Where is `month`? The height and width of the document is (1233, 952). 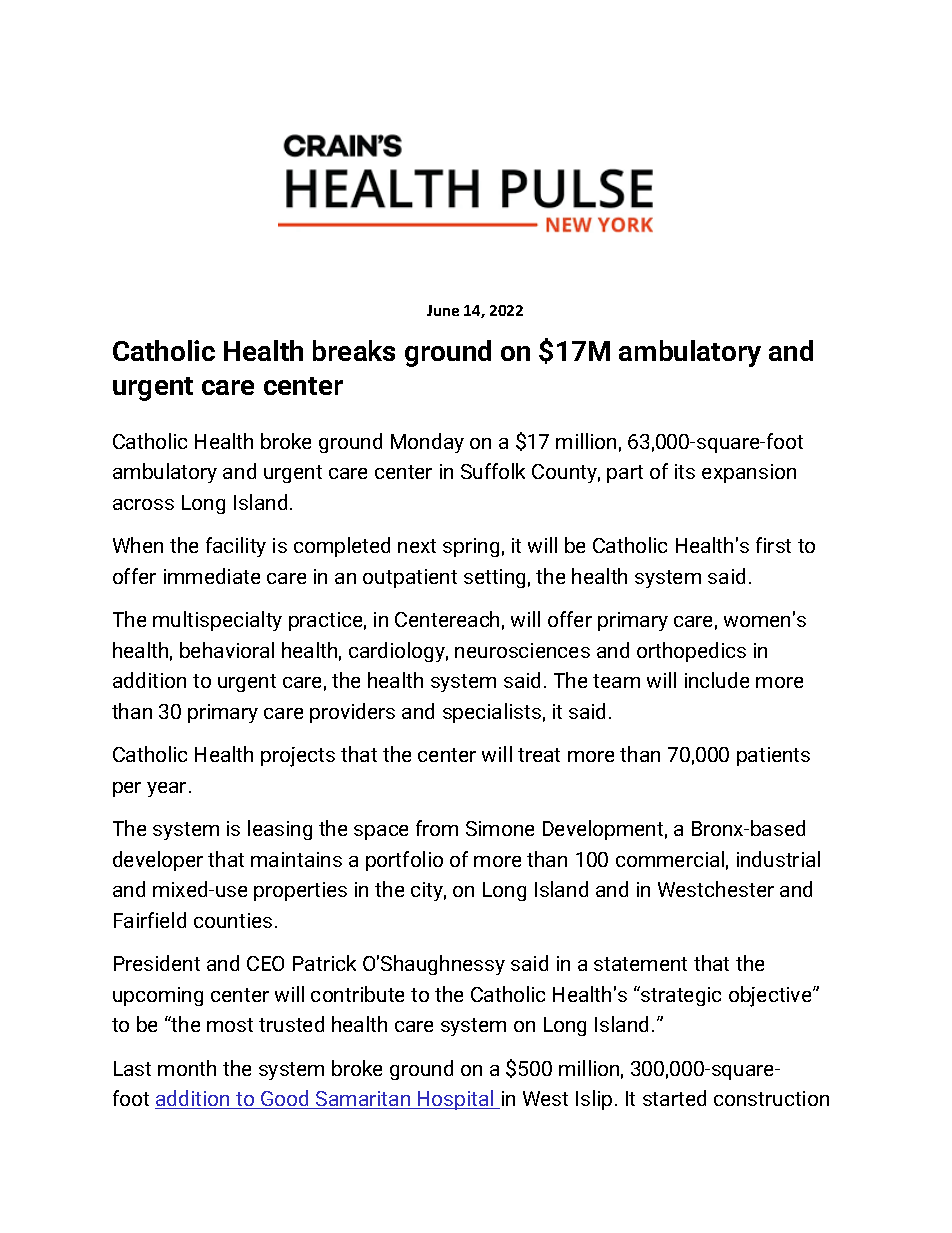
month is located at coordinates (187, 1068).
